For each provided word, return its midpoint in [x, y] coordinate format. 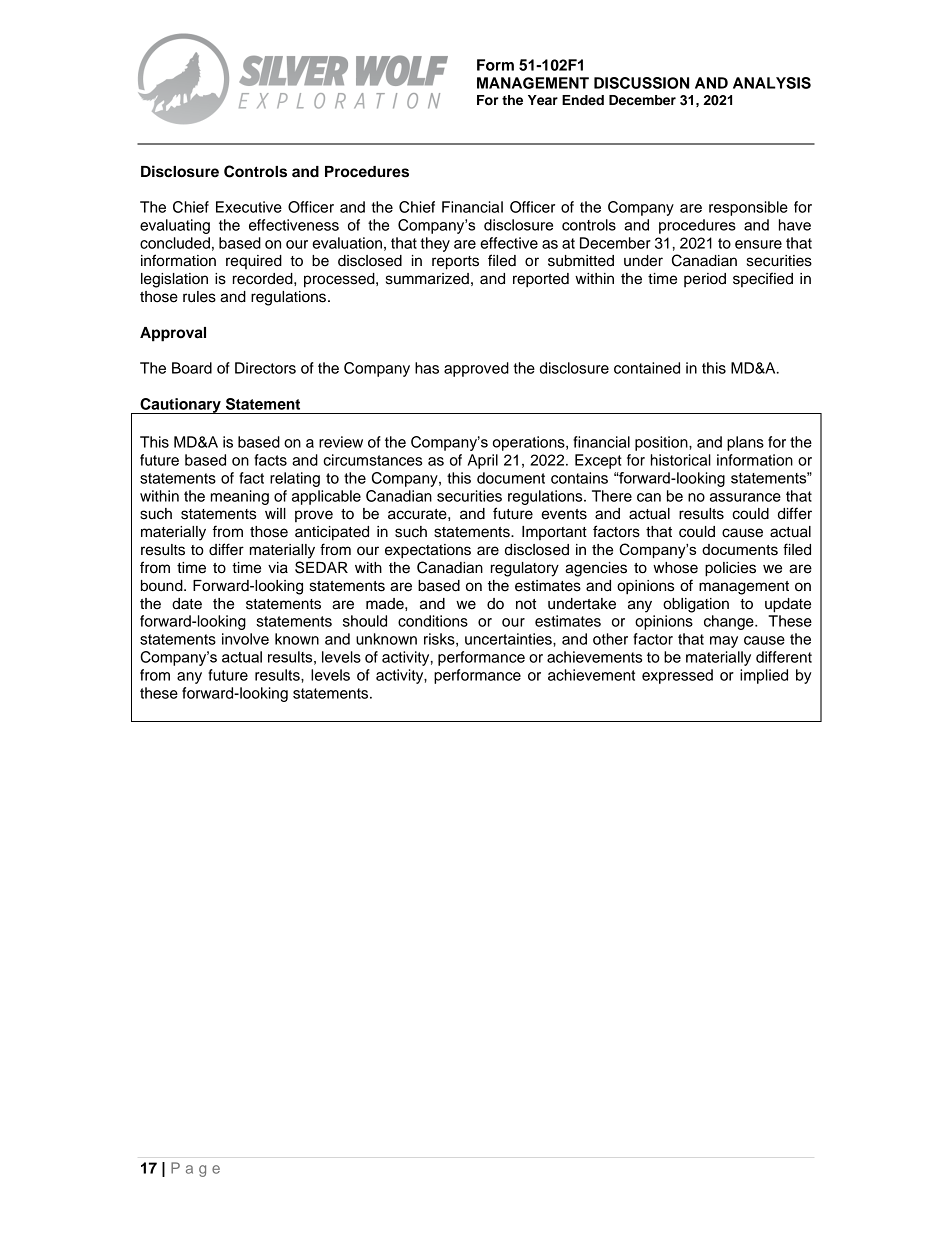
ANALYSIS [772, 83]
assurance [745, 497]
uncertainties [509, 639]
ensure [758, 244]
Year [543, 100]
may [724, 642]
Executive [249, 207]
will [275, 513]
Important [554, 533]
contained [647, 368]
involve [245, 639]
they [435, 244]
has [427, 368]
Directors [265, 368]
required [254, 262]
